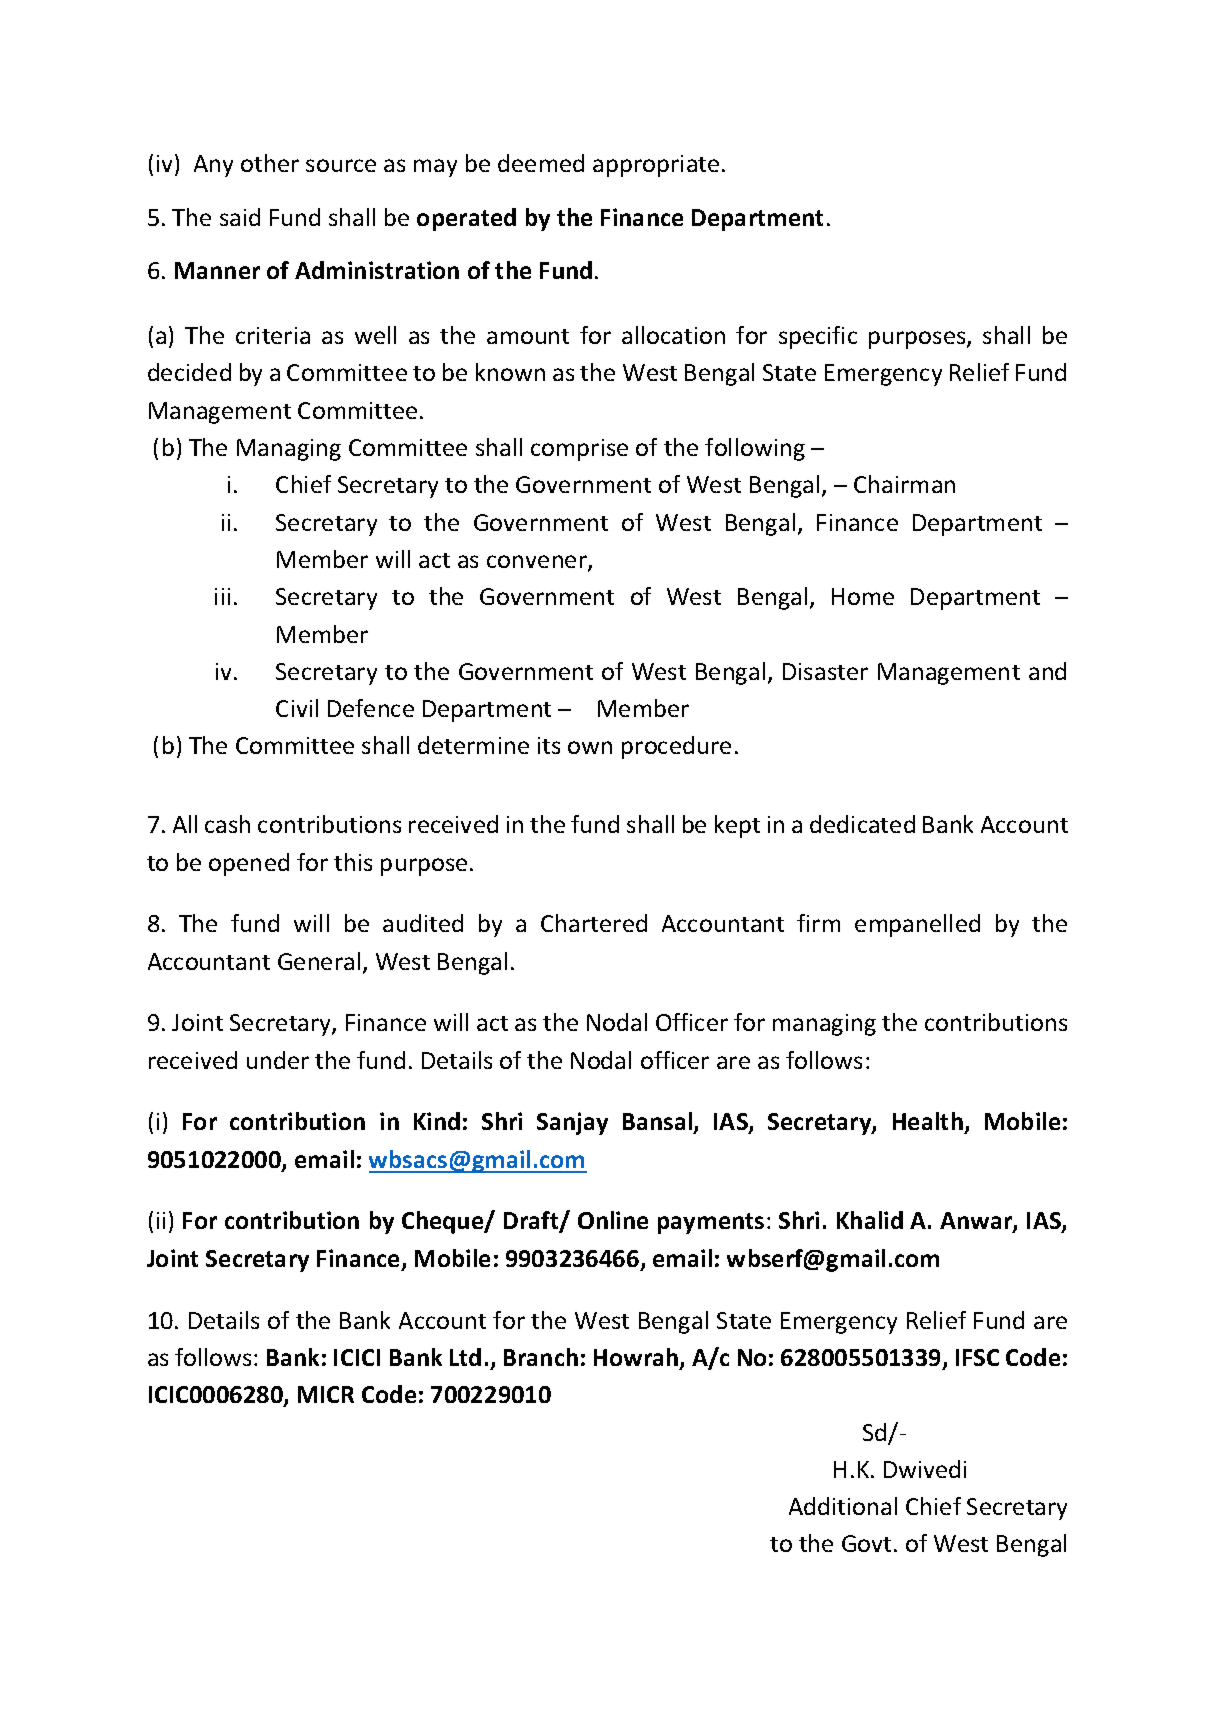 The height and width of the image is (1720, 1216). What do you see at coordinates (465, 1357) in the image?
I see `Ltd` at bounding box center [465, 1357].
